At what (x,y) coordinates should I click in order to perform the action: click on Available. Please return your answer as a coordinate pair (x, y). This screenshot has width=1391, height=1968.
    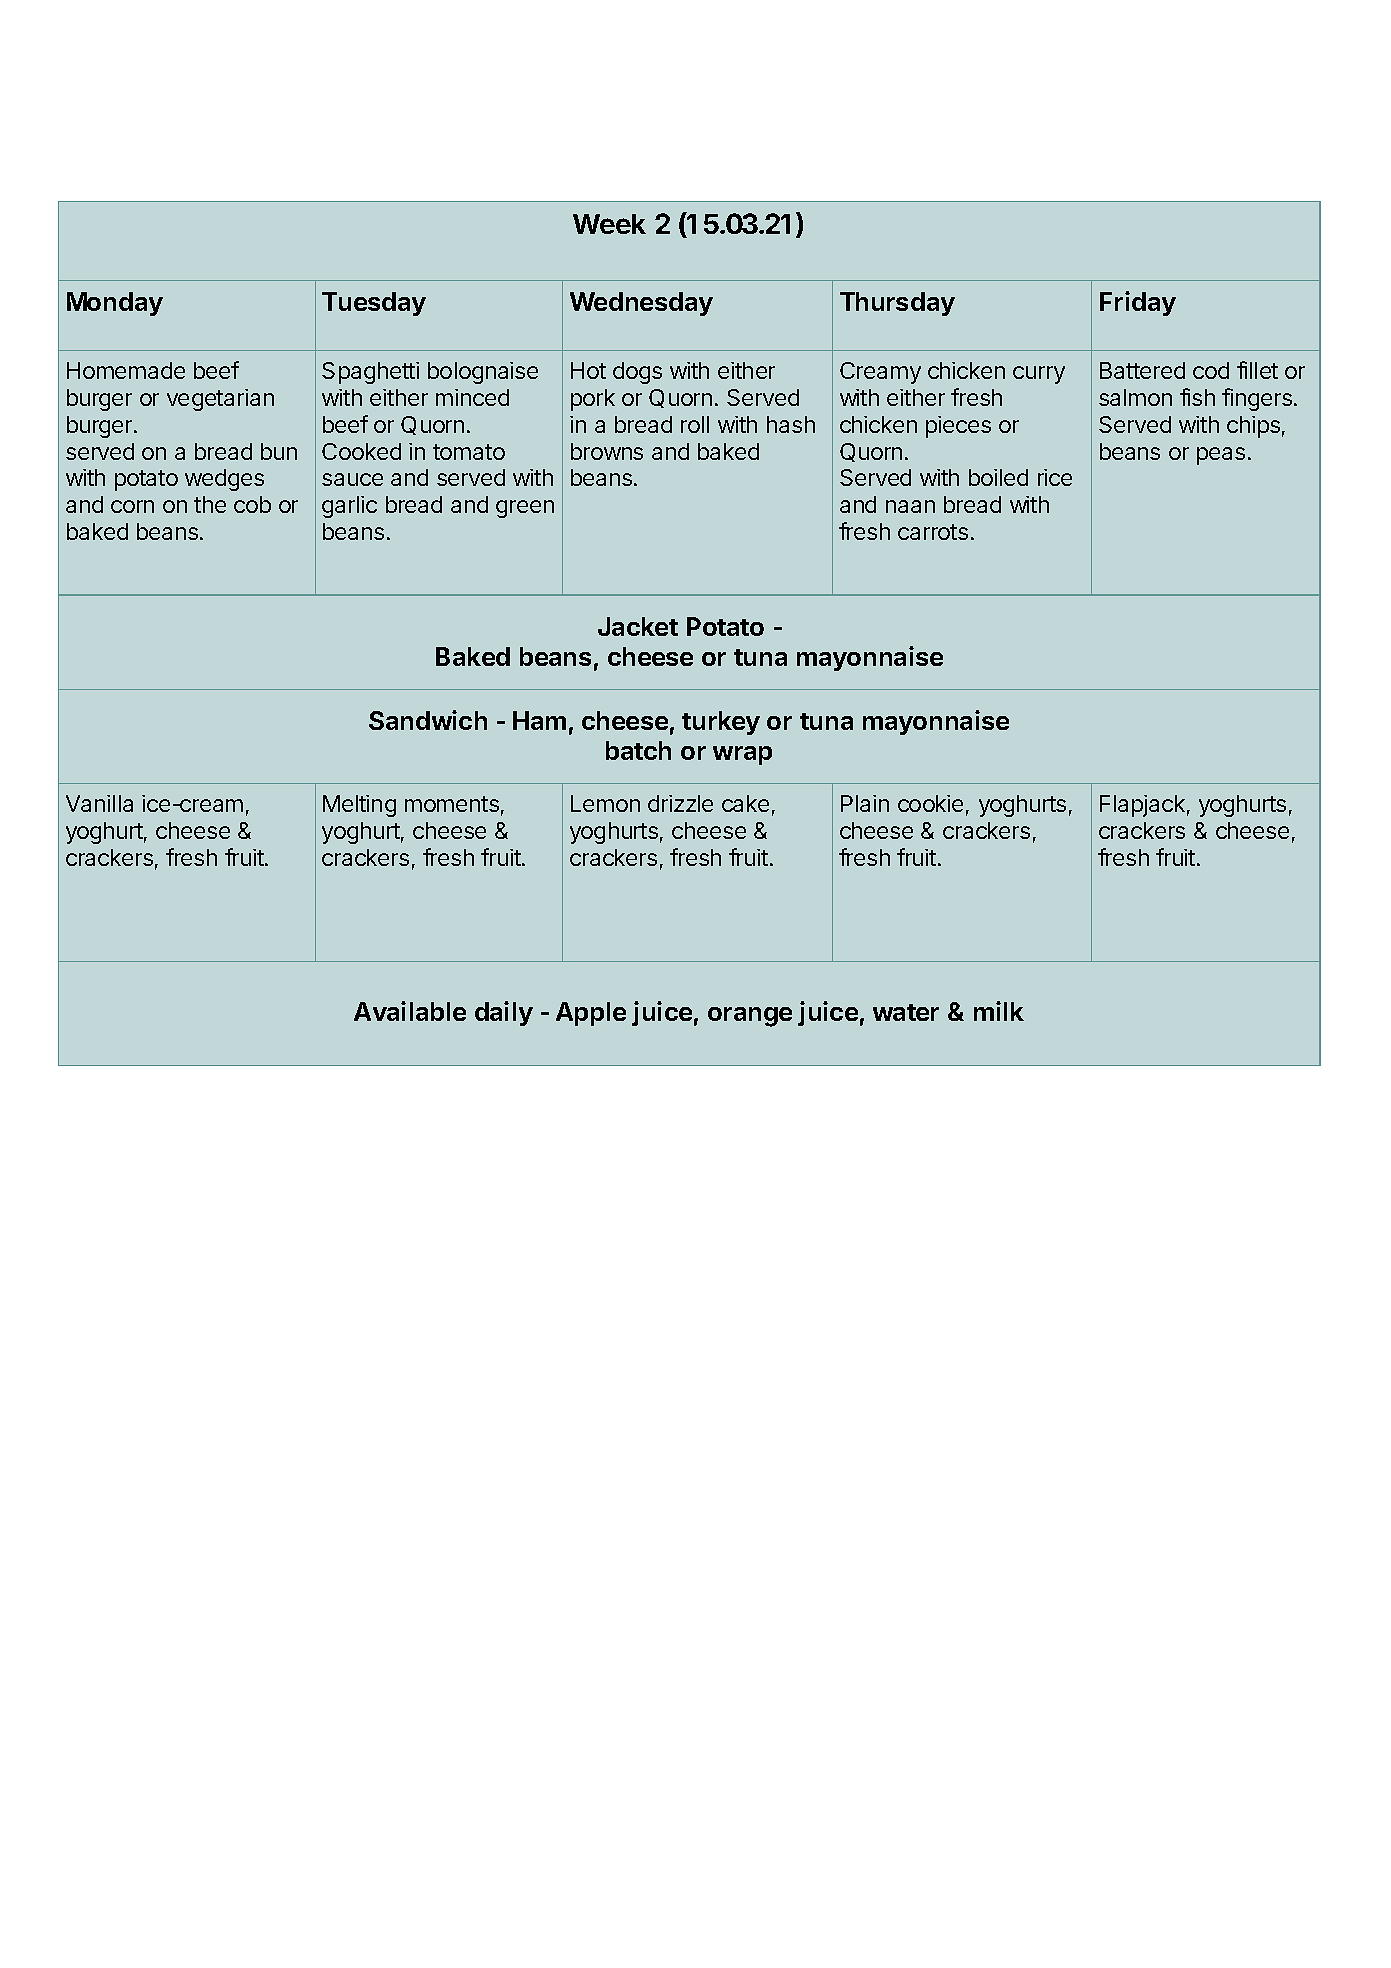
    Looking at the image, I should click on (410, 1011).
